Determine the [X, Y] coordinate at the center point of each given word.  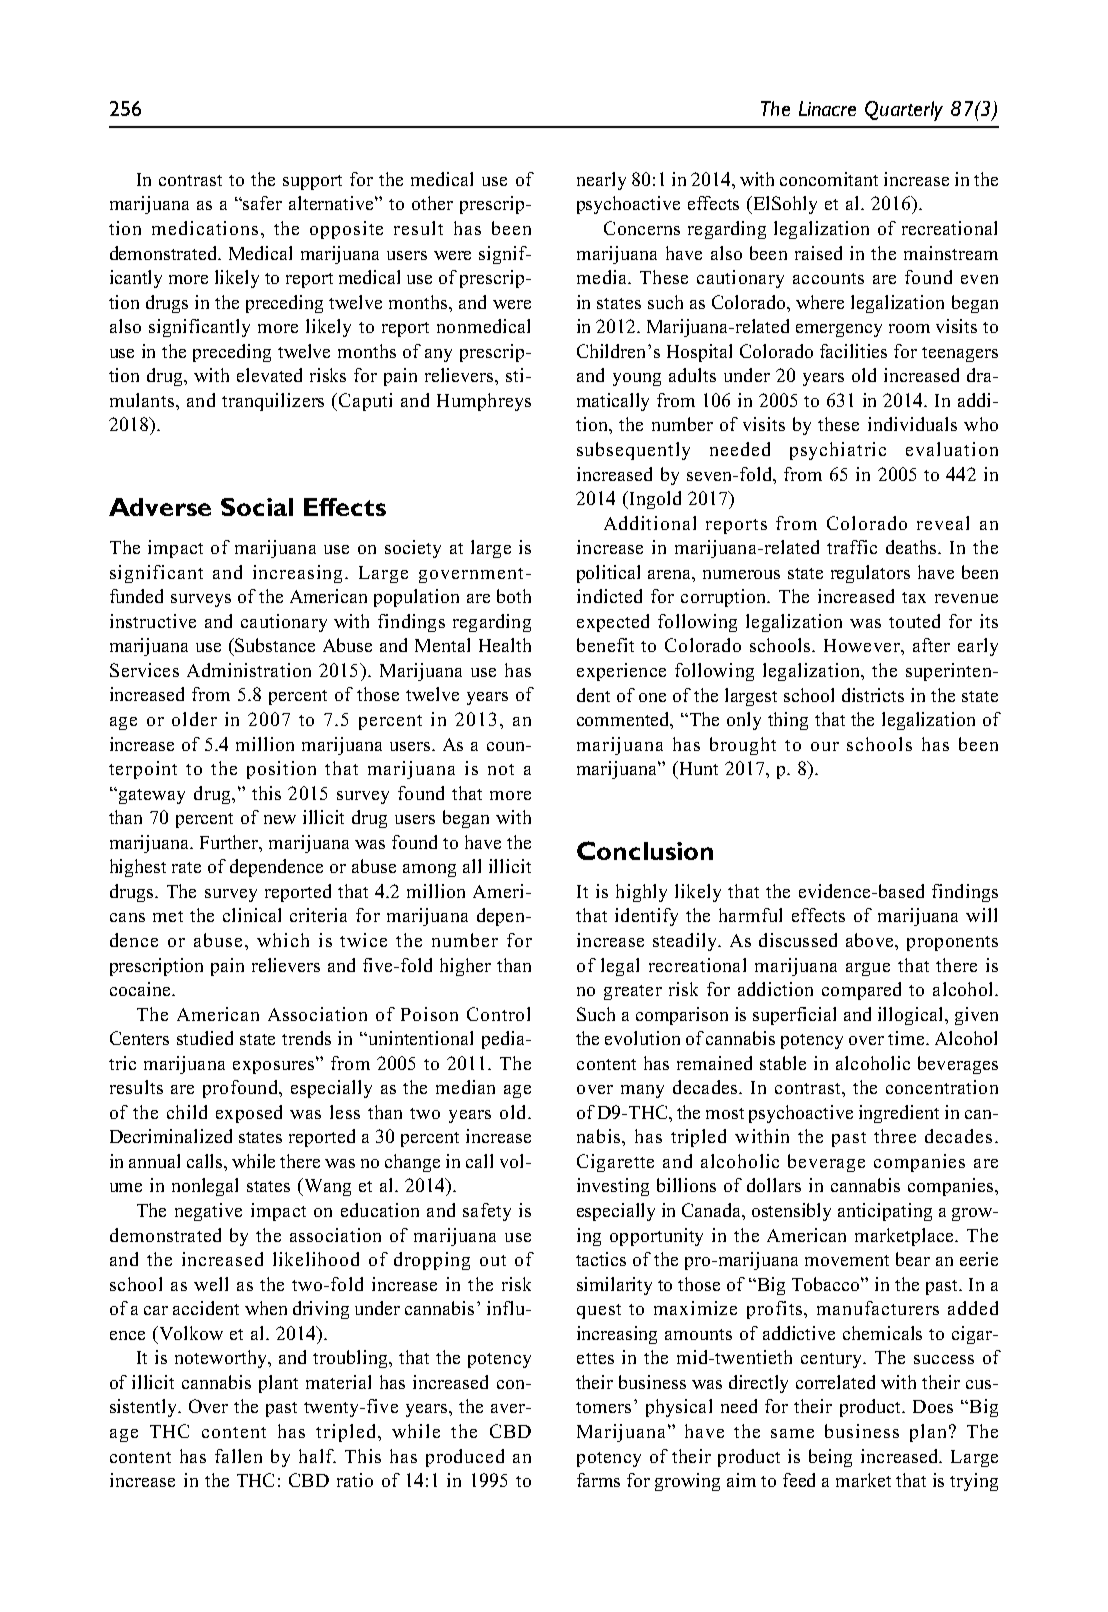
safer [262, 203]
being [830, 1458]
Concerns [642, 228]
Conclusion [645, 850]
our [825, 746]
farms [598, 1480]
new [280, 819]
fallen [238, 1456]
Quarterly [904, 111]
